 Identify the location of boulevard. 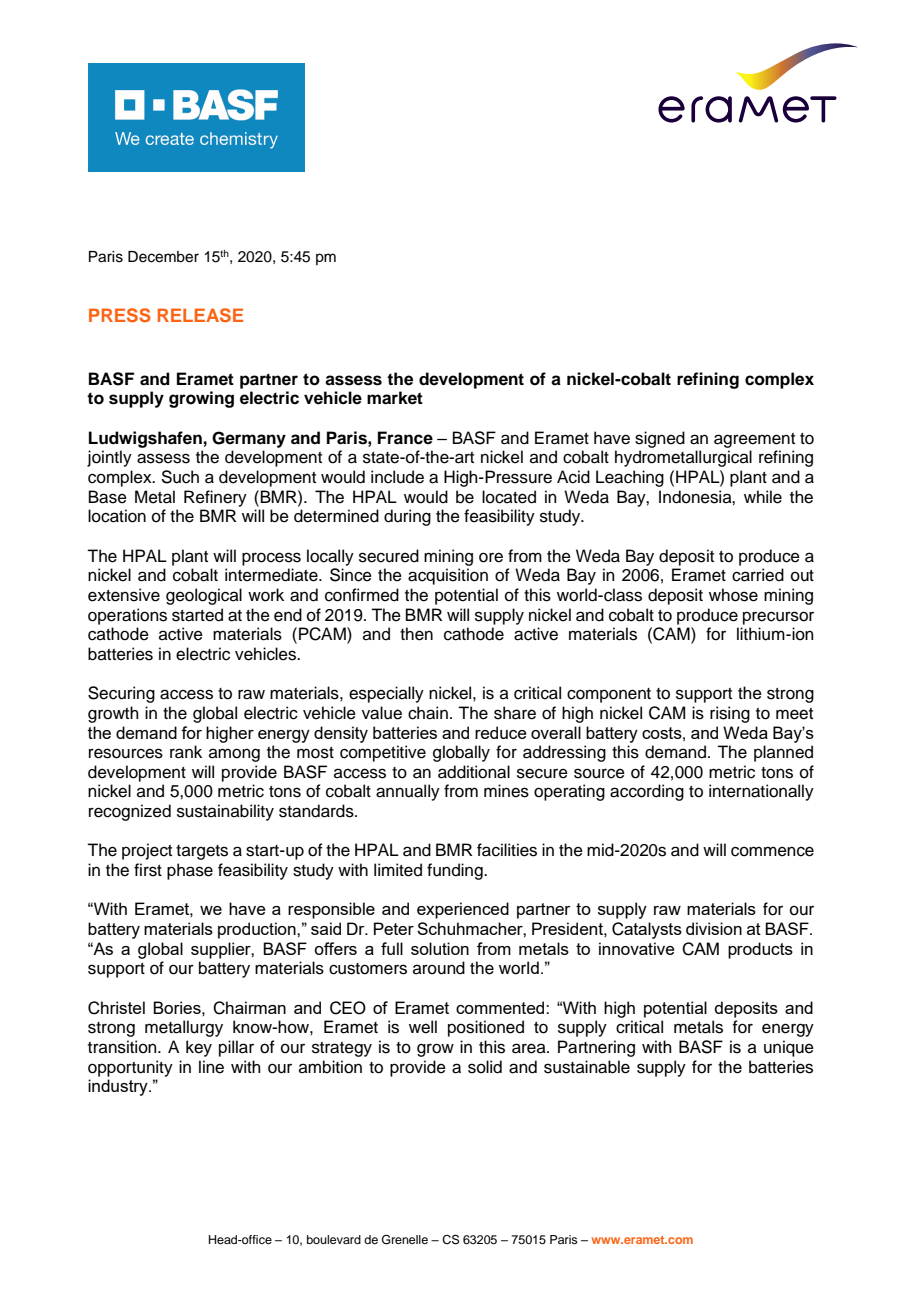
(334, 1239).
